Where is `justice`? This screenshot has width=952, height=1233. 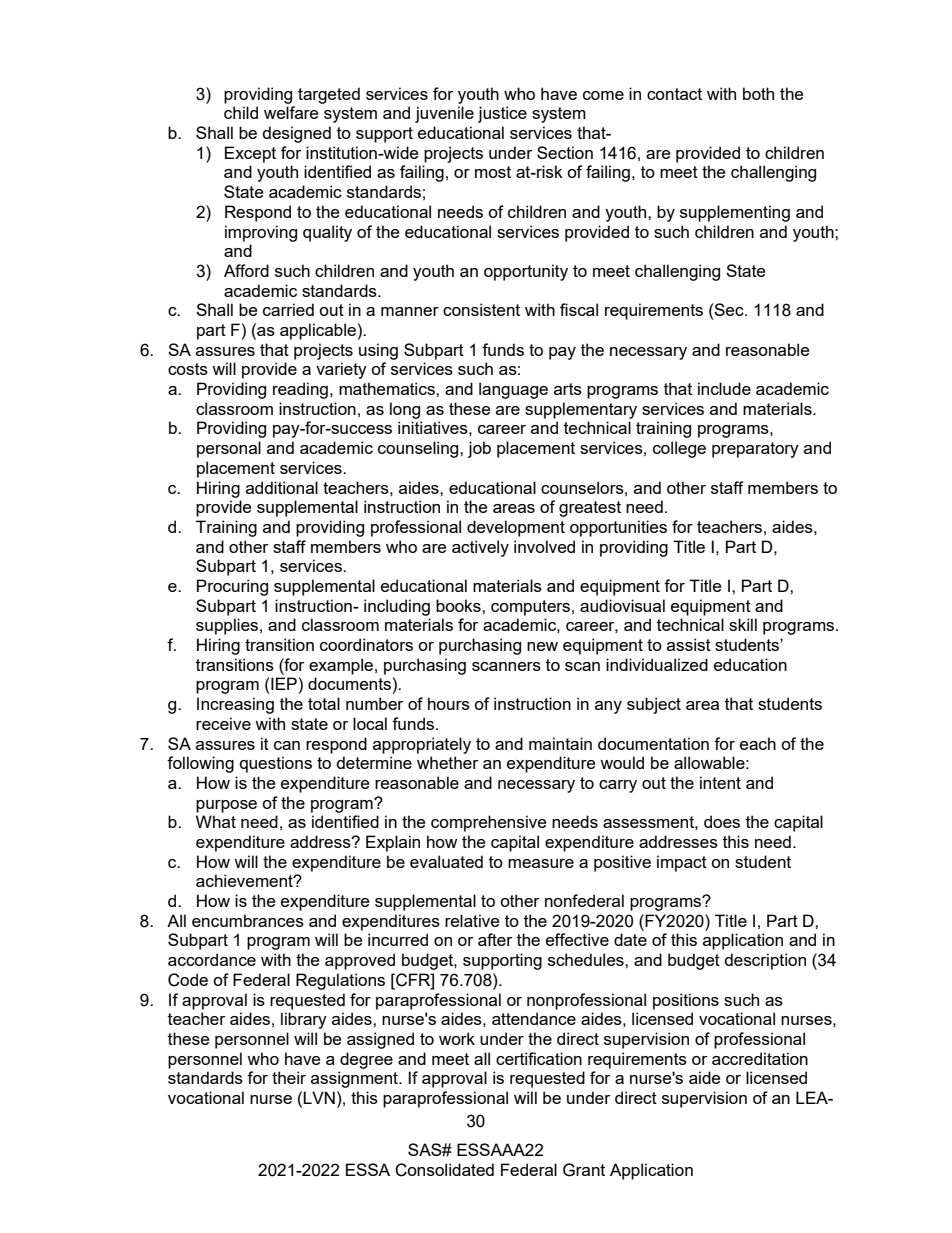
justice is located at coordinates (502, 114).
